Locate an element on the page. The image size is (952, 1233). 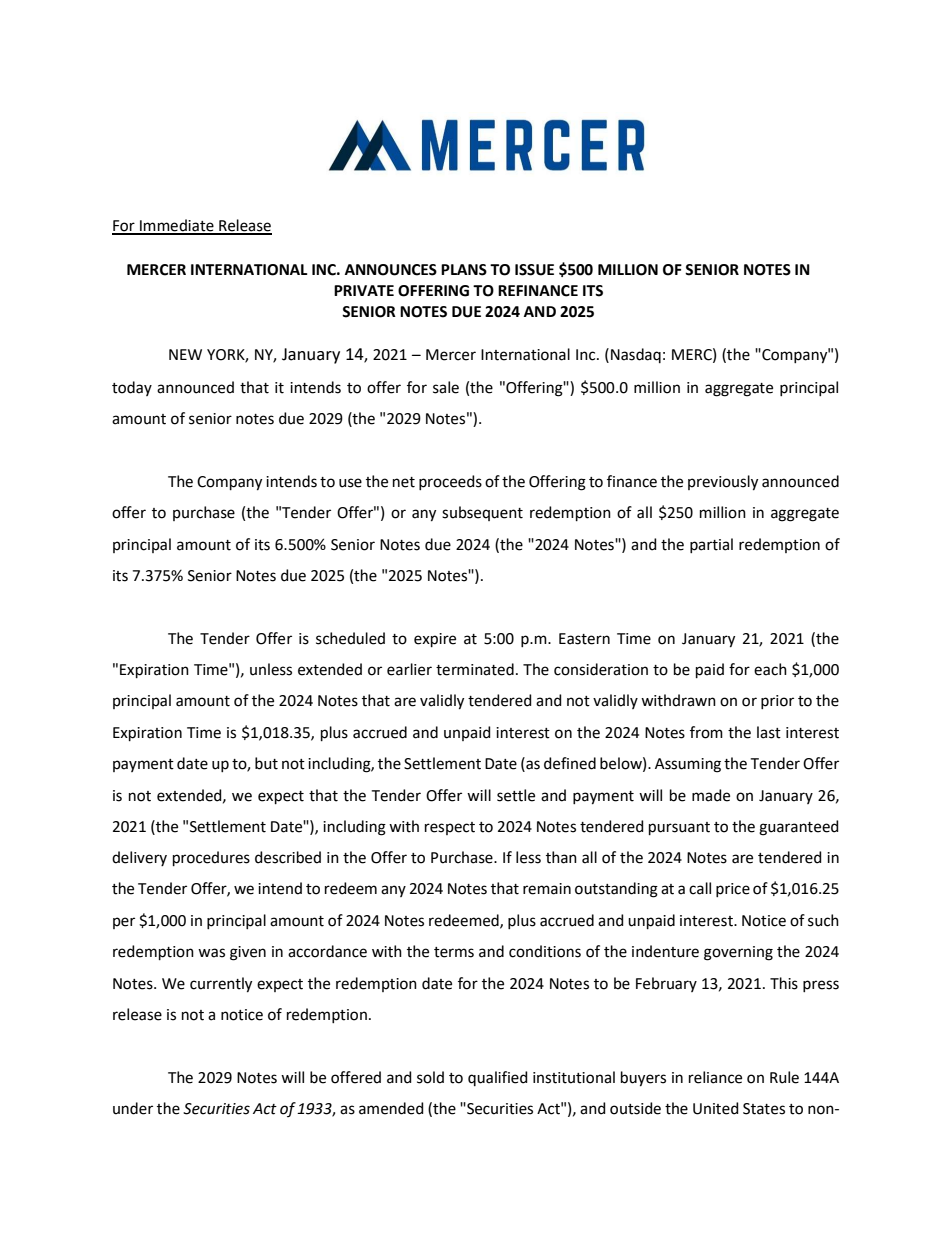
Immediate is located at coordinates (177, 226).
